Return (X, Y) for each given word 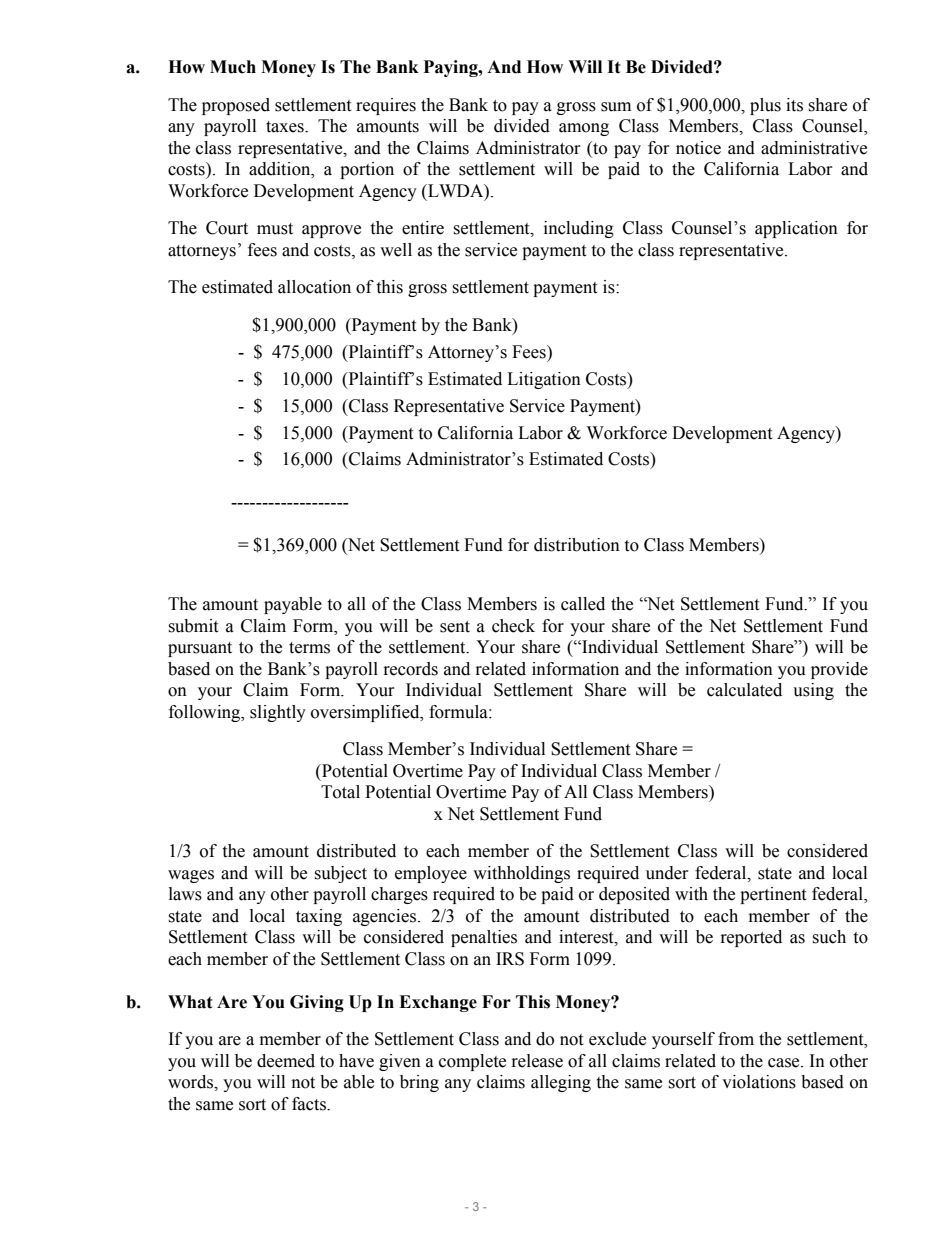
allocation (314, 287)
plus (765, 106)
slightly (278, 713)
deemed (286, 1061)
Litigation (544, 380)
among (584, 129)
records (411, 669)
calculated (744, 690)
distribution (577, 545)
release (537, 1061)
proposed (236, 106)
